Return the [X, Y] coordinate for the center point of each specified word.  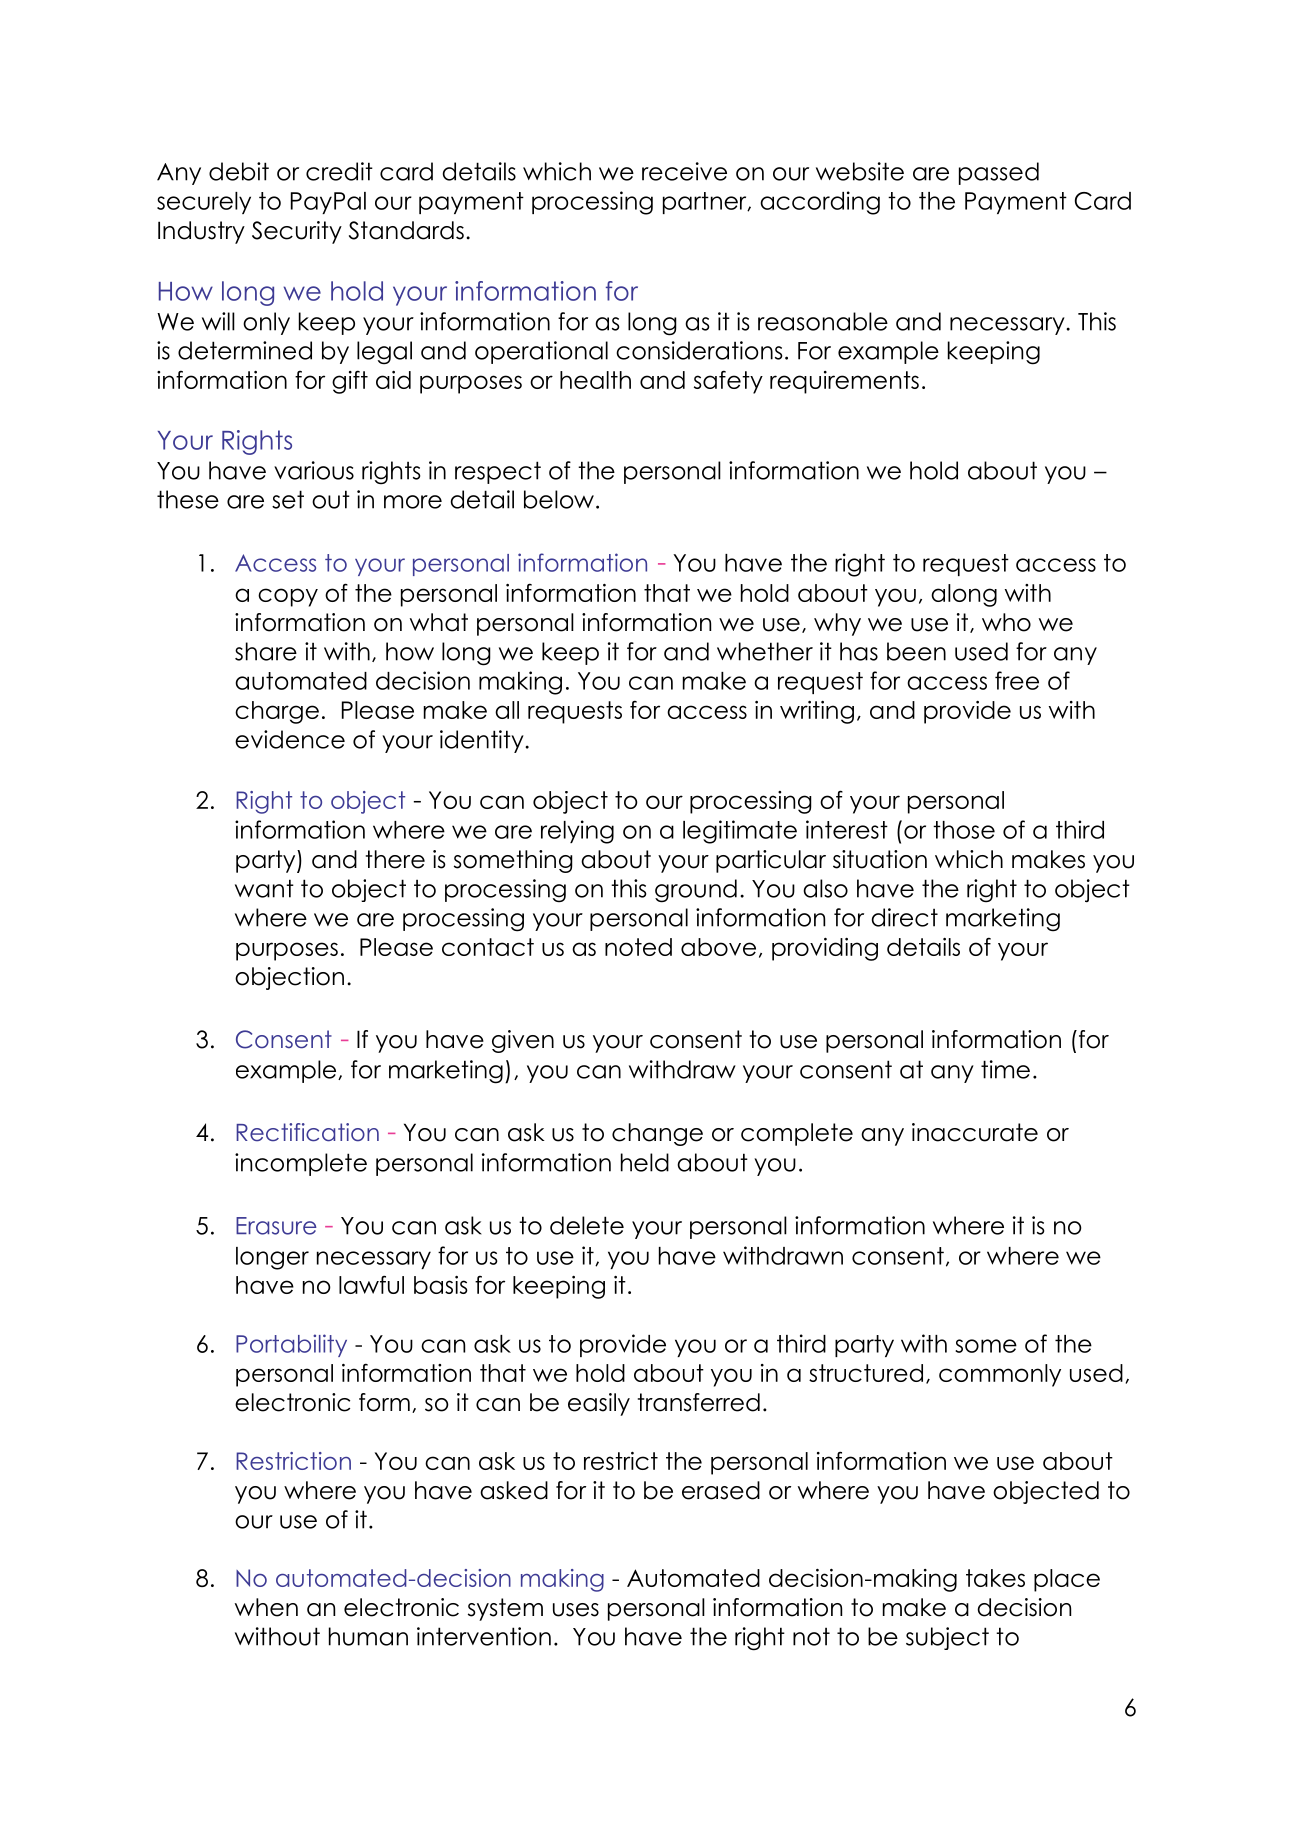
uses [576, 1610]
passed [999, 173]
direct [905, 917]
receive [684, 171]
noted [638, 947]
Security [297, 232]
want [264, 888]
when [266, 1607]
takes [995, 1578]
